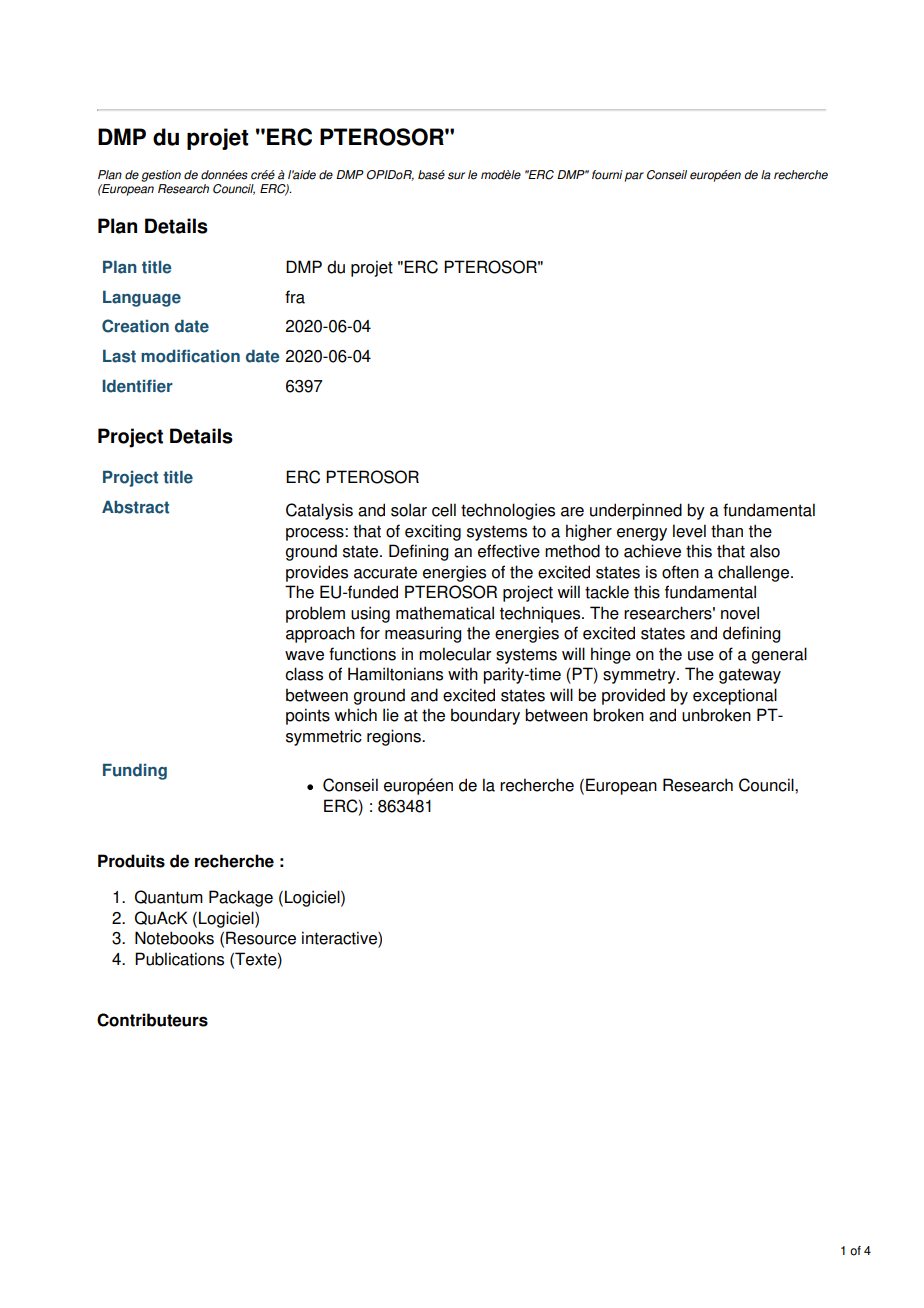  Describe the element at coordinates (295, 297) in the screenshot. I see `fra` at that location.
